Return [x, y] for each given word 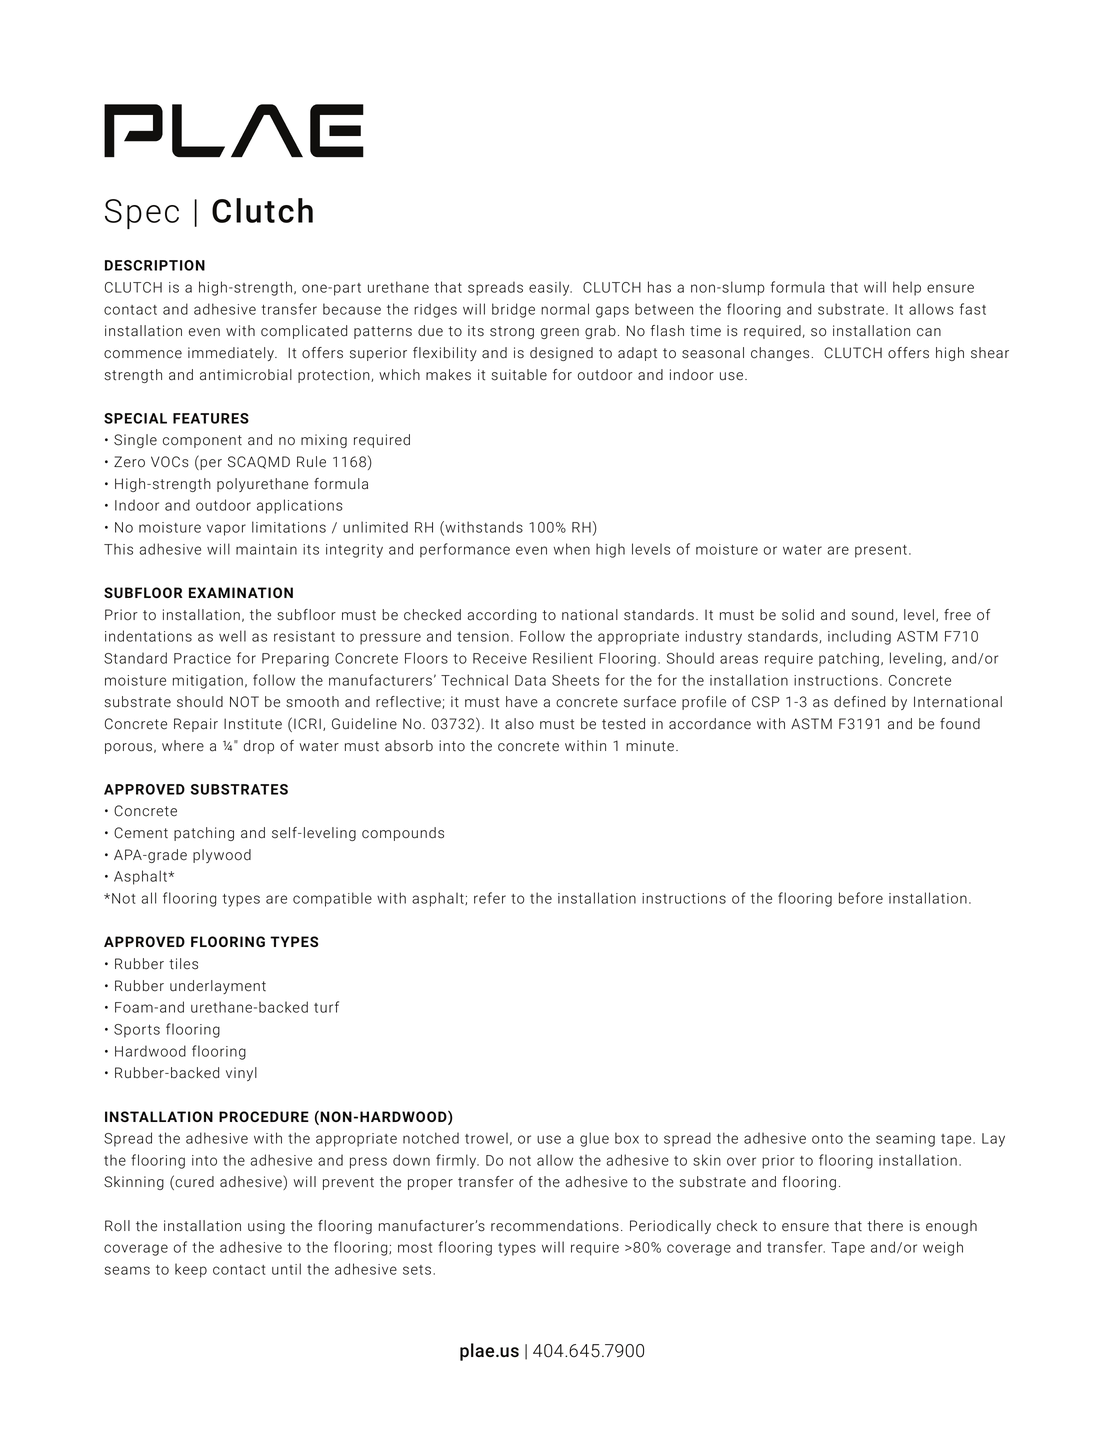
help [907, 288]
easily [550, 288]
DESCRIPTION [155, 265]
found [960, 724]
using [266, 1227]
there [885, 1225]
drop [259, 747]
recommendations [555, 1226]
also [519, 724]
